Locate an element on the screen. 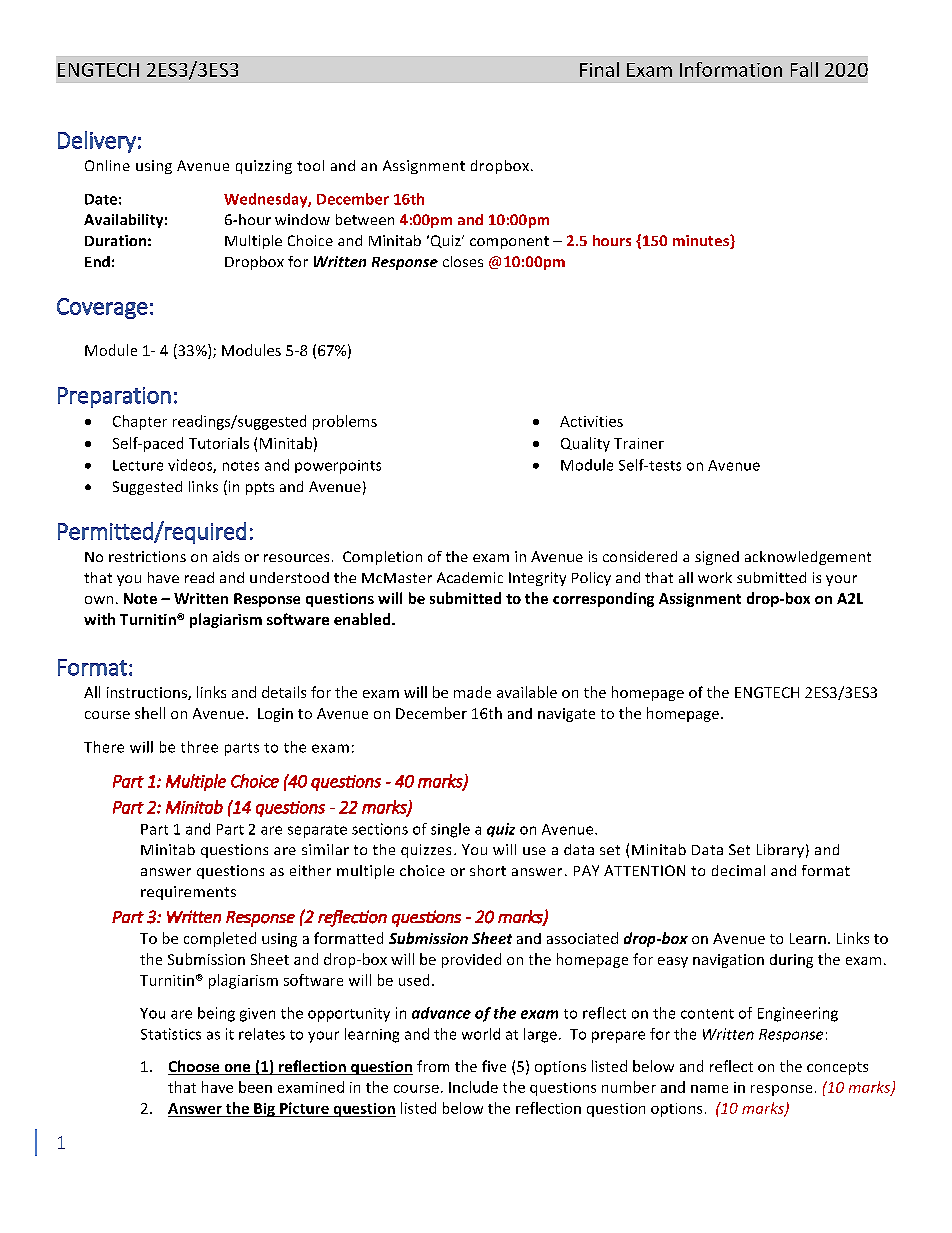 This screenshot has height=1233, width=952. Delivery is located at coordinates (97, 142).
